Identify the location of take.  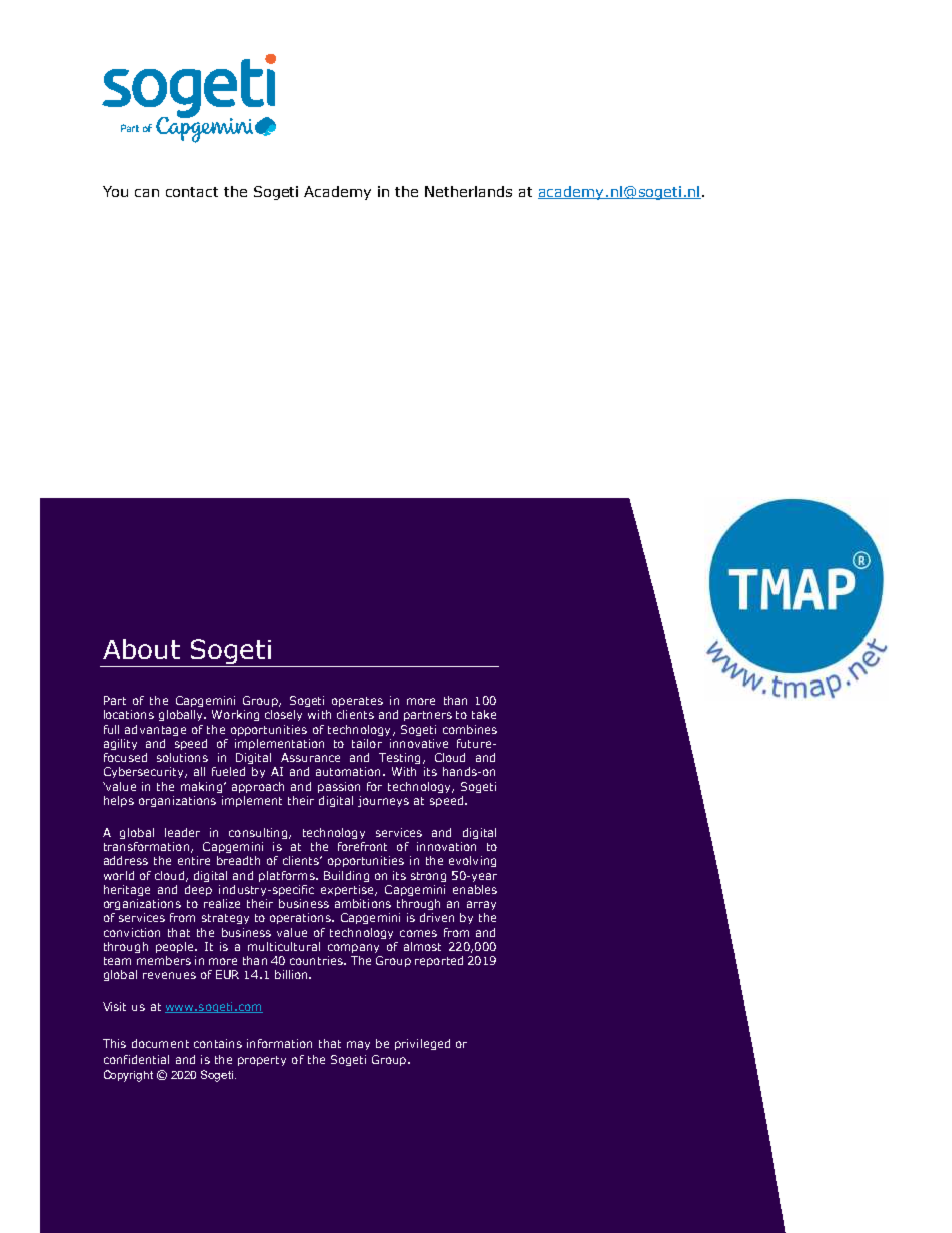
(484, 714).
